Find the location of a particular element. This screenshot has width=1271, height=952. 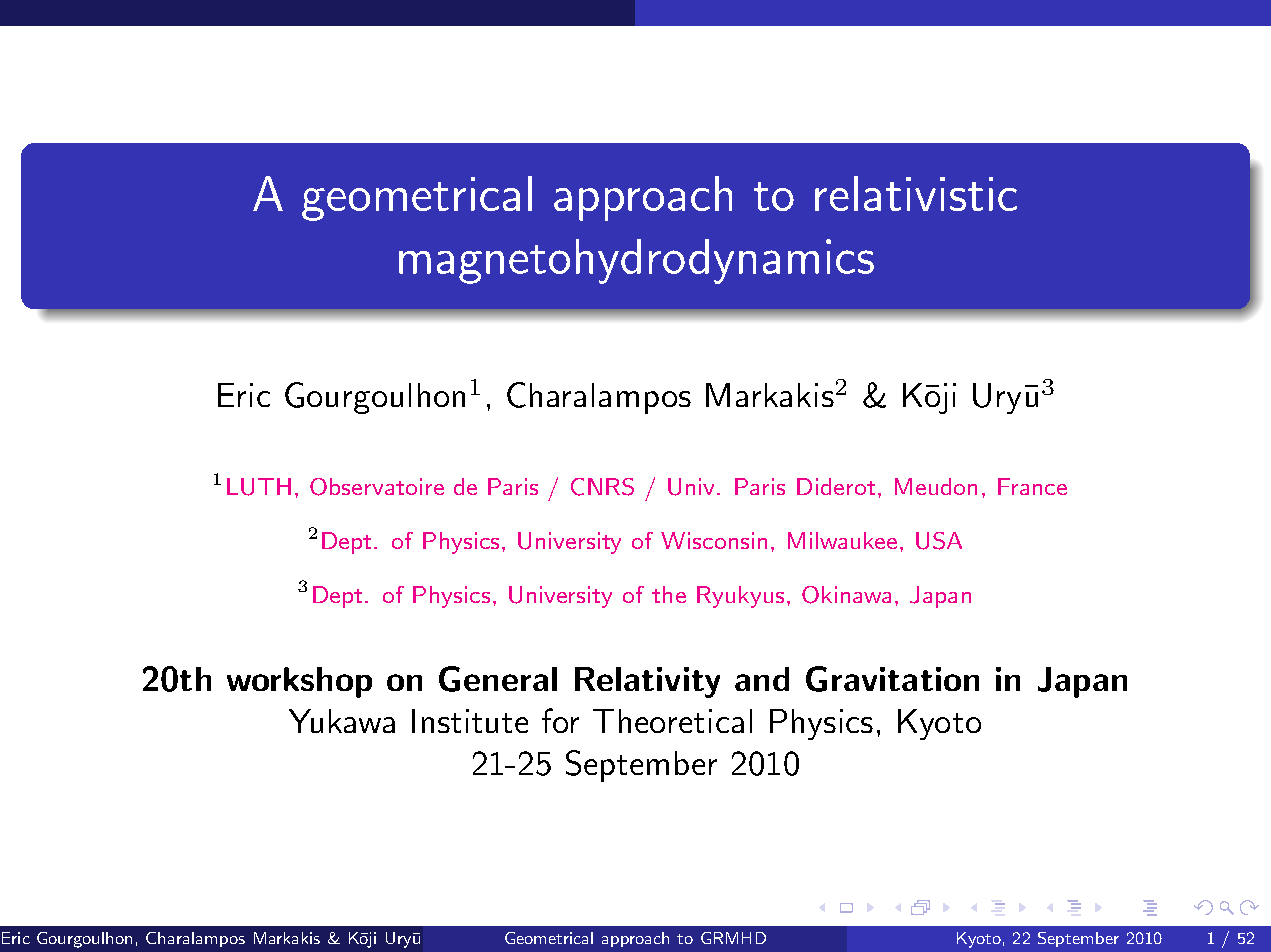

CNRS is located at coordinates (602, 487).
